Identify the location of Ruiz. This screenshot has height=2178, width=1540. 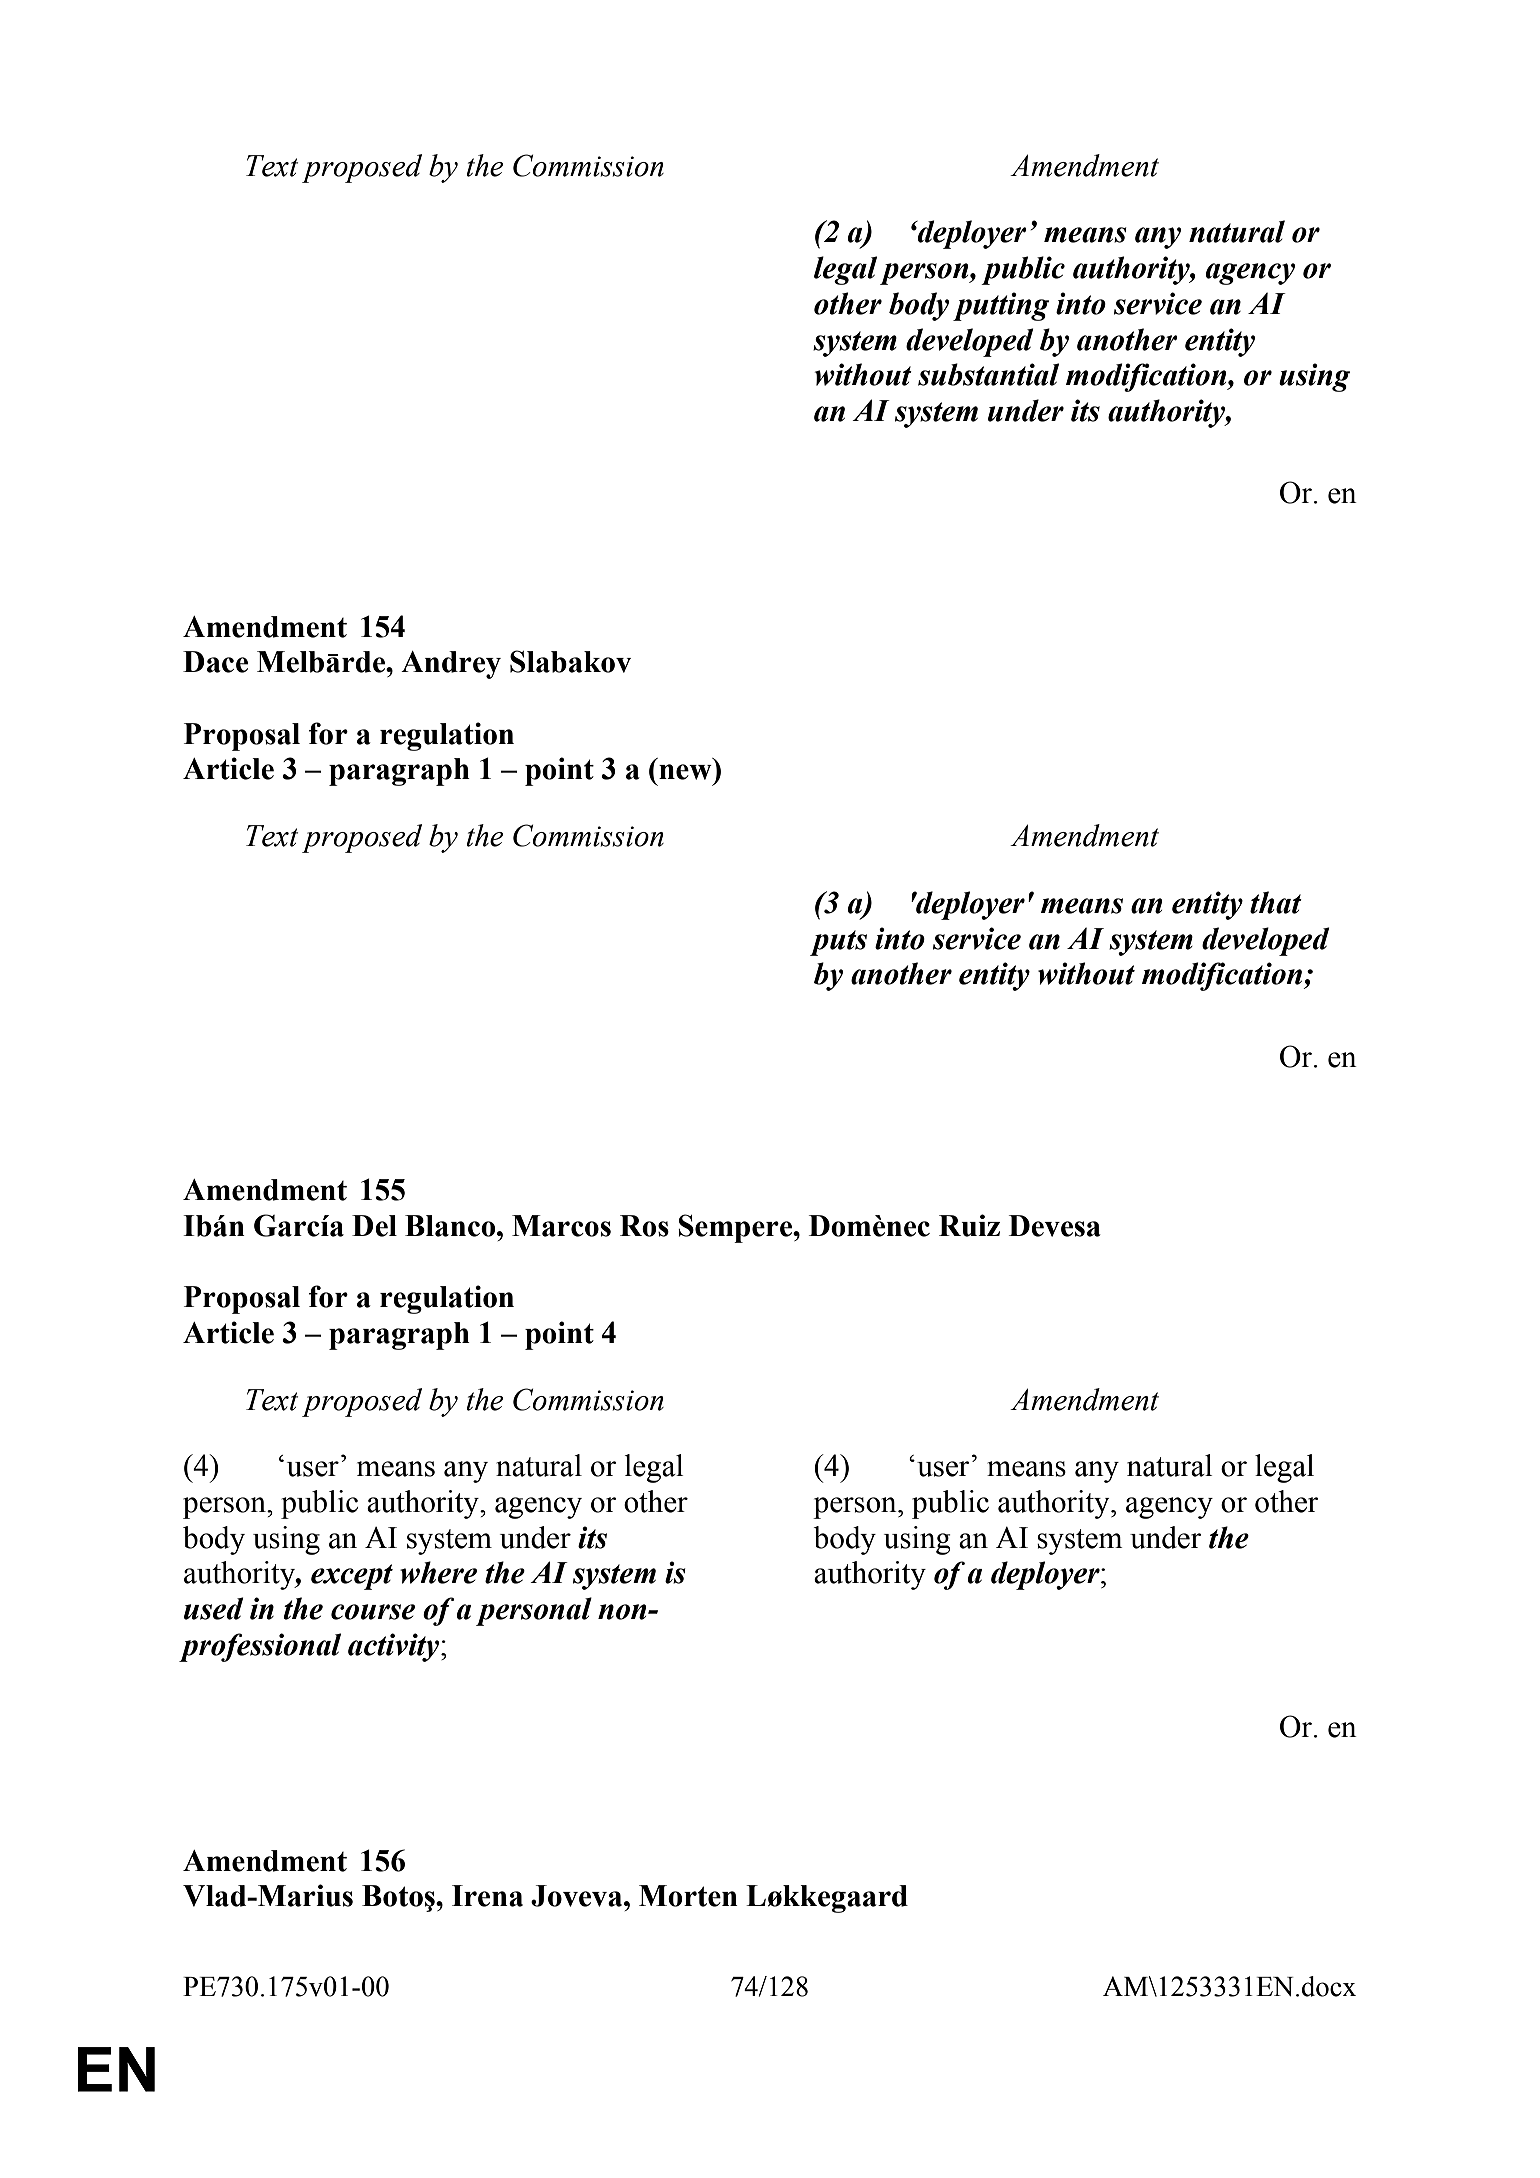
(969, 1225).
